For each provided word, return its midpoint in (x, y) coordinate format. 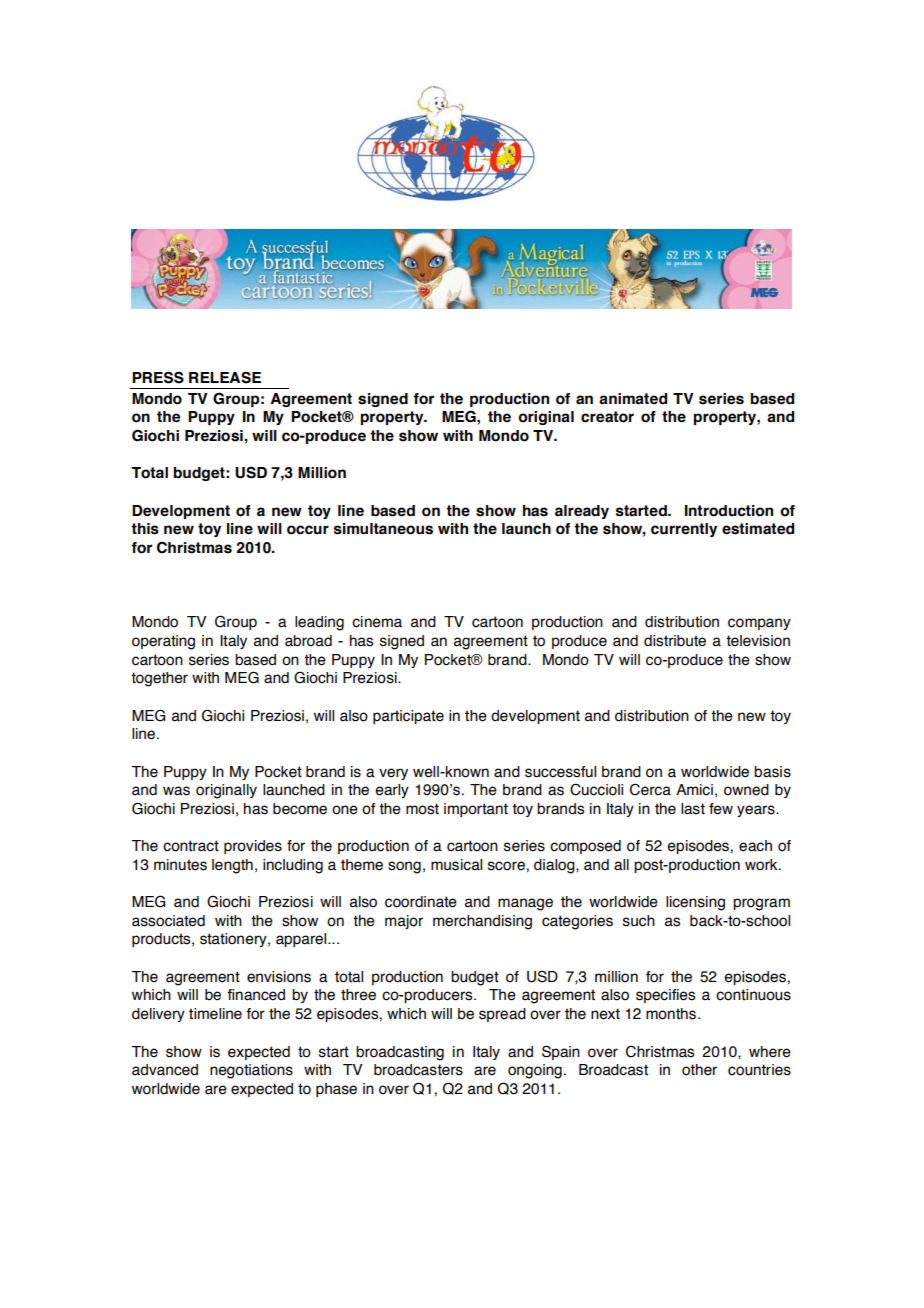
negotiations (251, 1071)
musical (456, 865)
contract (191, 846)
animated (633, 399)
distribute (675, 641)
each (755, 846)
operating (163, 642)
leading (319, 623)
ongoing (535, 1071)
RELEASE (225, 377)
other (699, 1070)
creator (607, 417)
